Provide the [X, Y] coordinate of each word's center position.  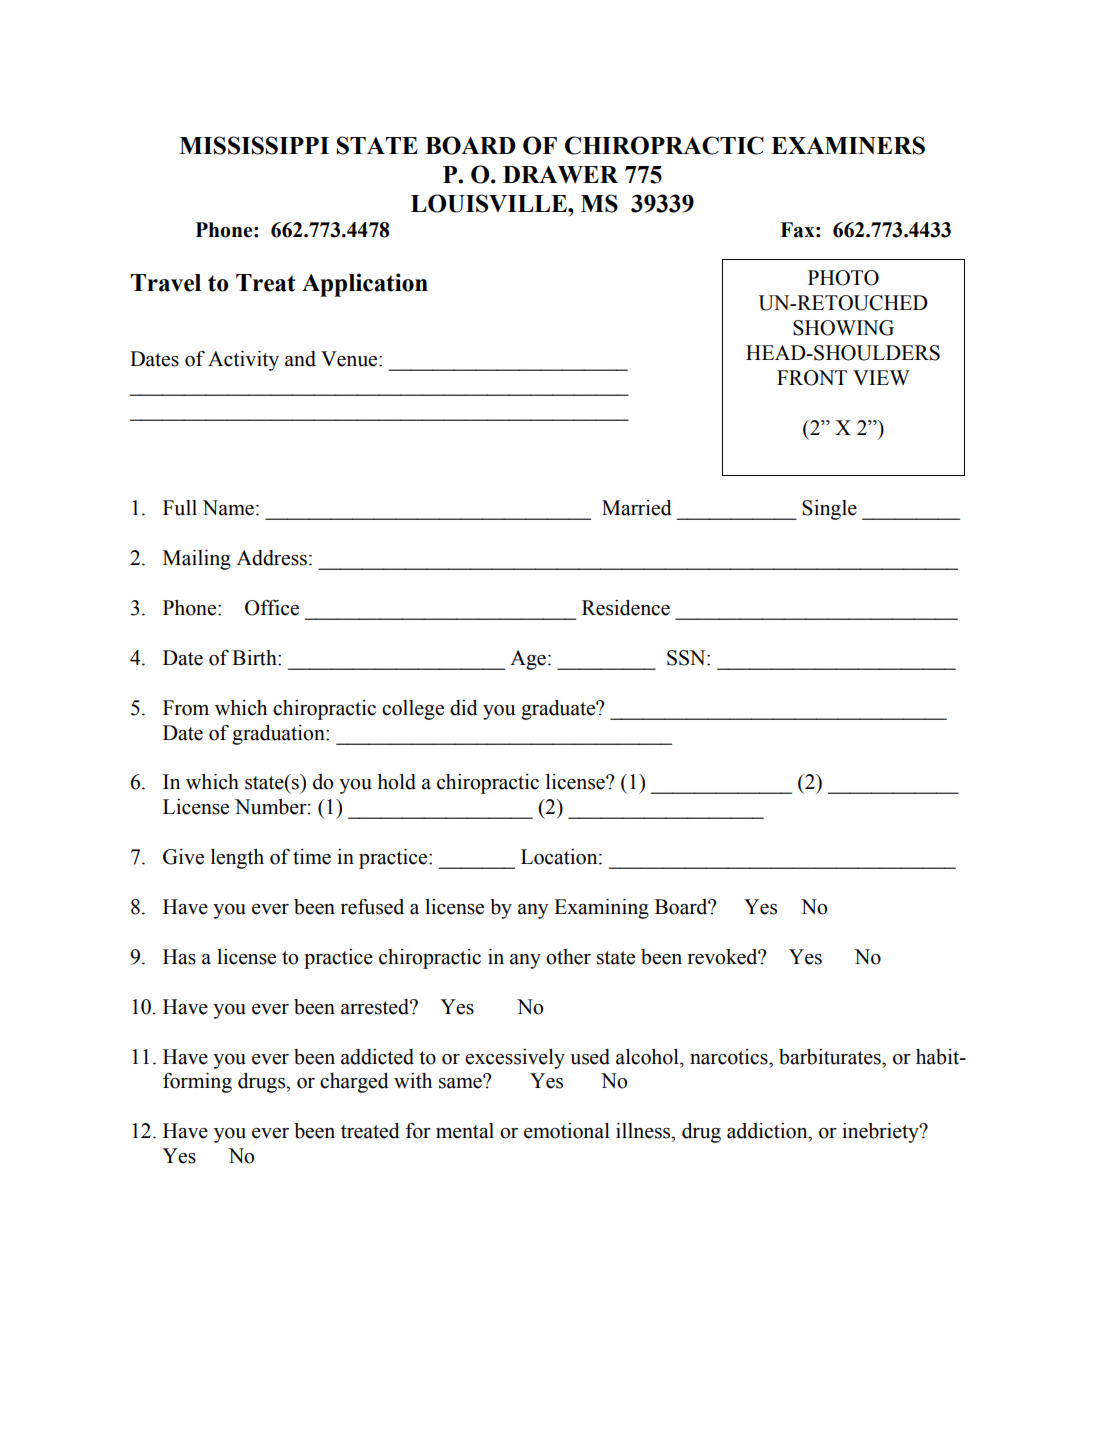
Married [637, 508]
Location [560, 857]
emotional [567, 1131]
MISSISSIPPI [254, 145]
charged [354, 1083]
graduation [279, 735]
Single [829, 510]
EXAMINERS [848, 145]
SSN [687, 658]
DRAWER [560, 174]
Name [228, 508]
